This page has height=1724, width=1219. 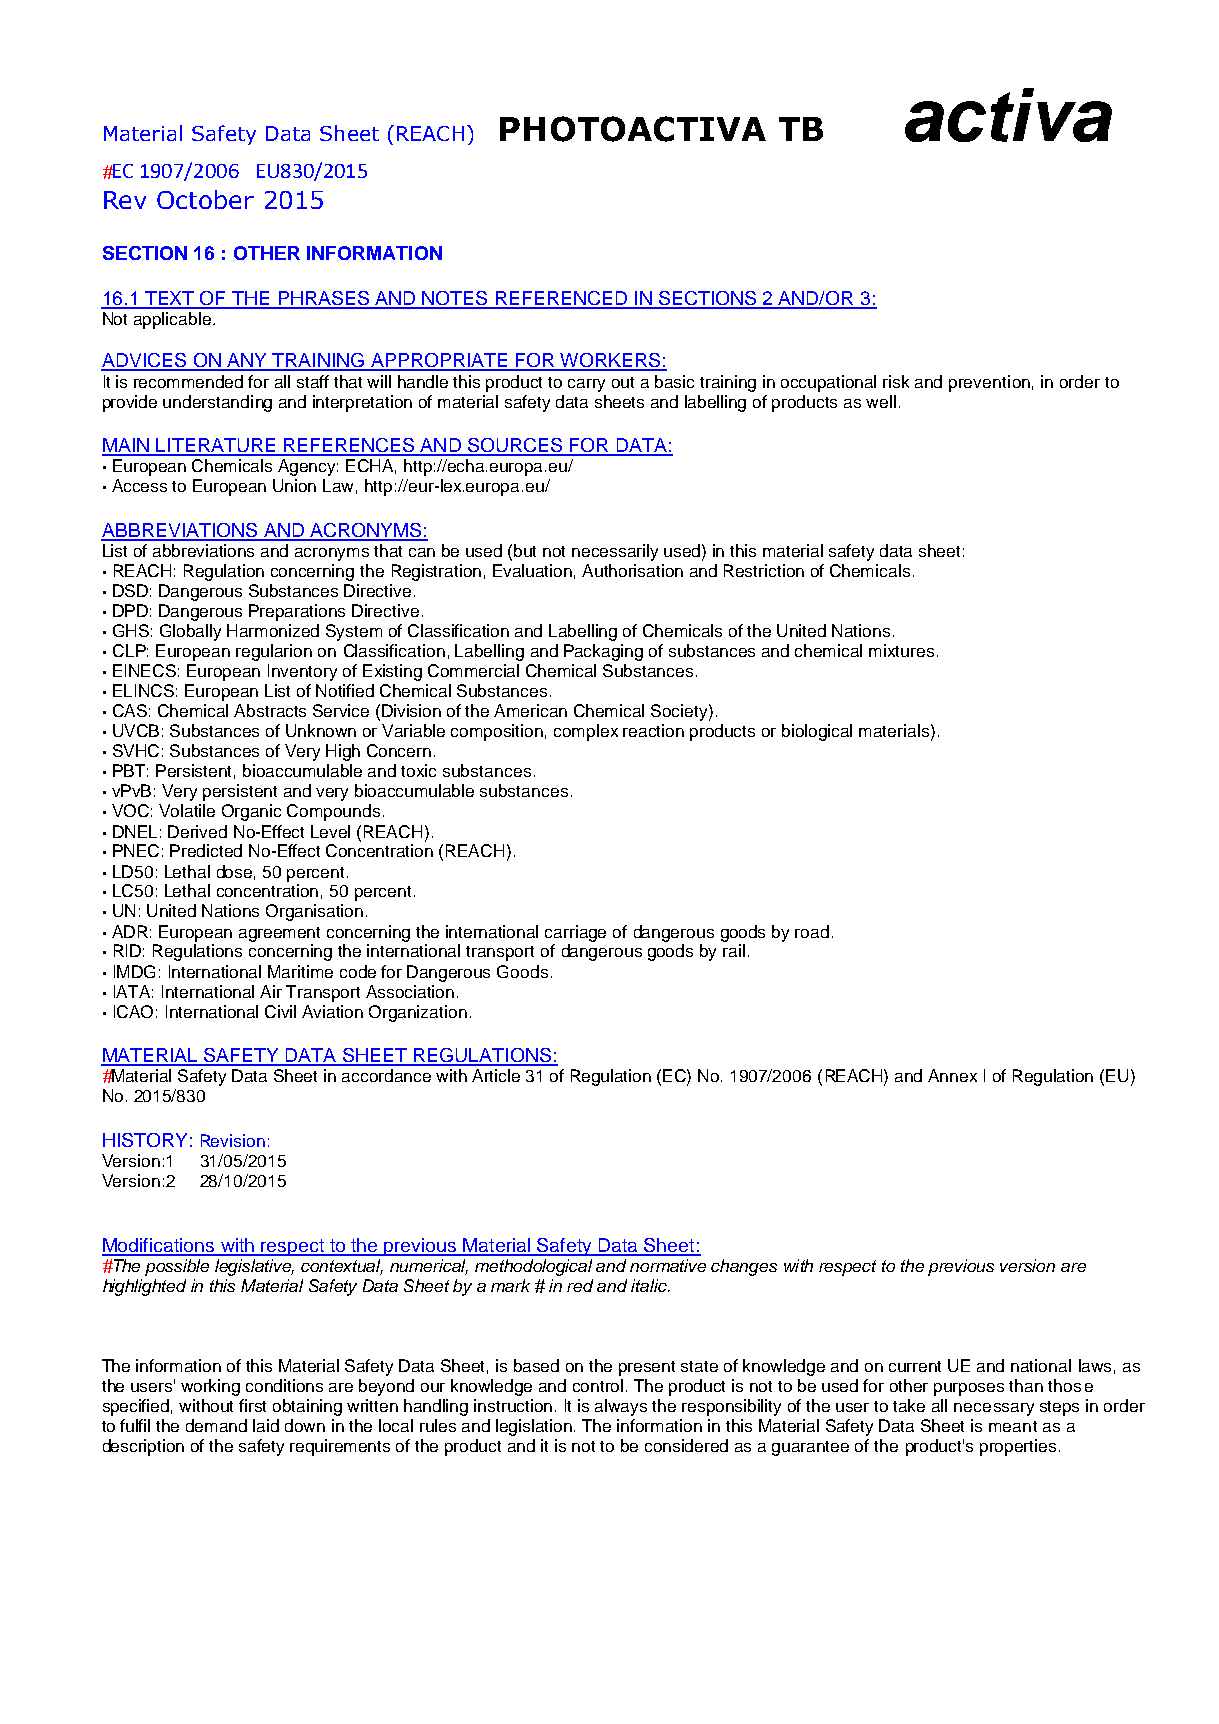 I want to click on risk, so click(x=896, y=381).
